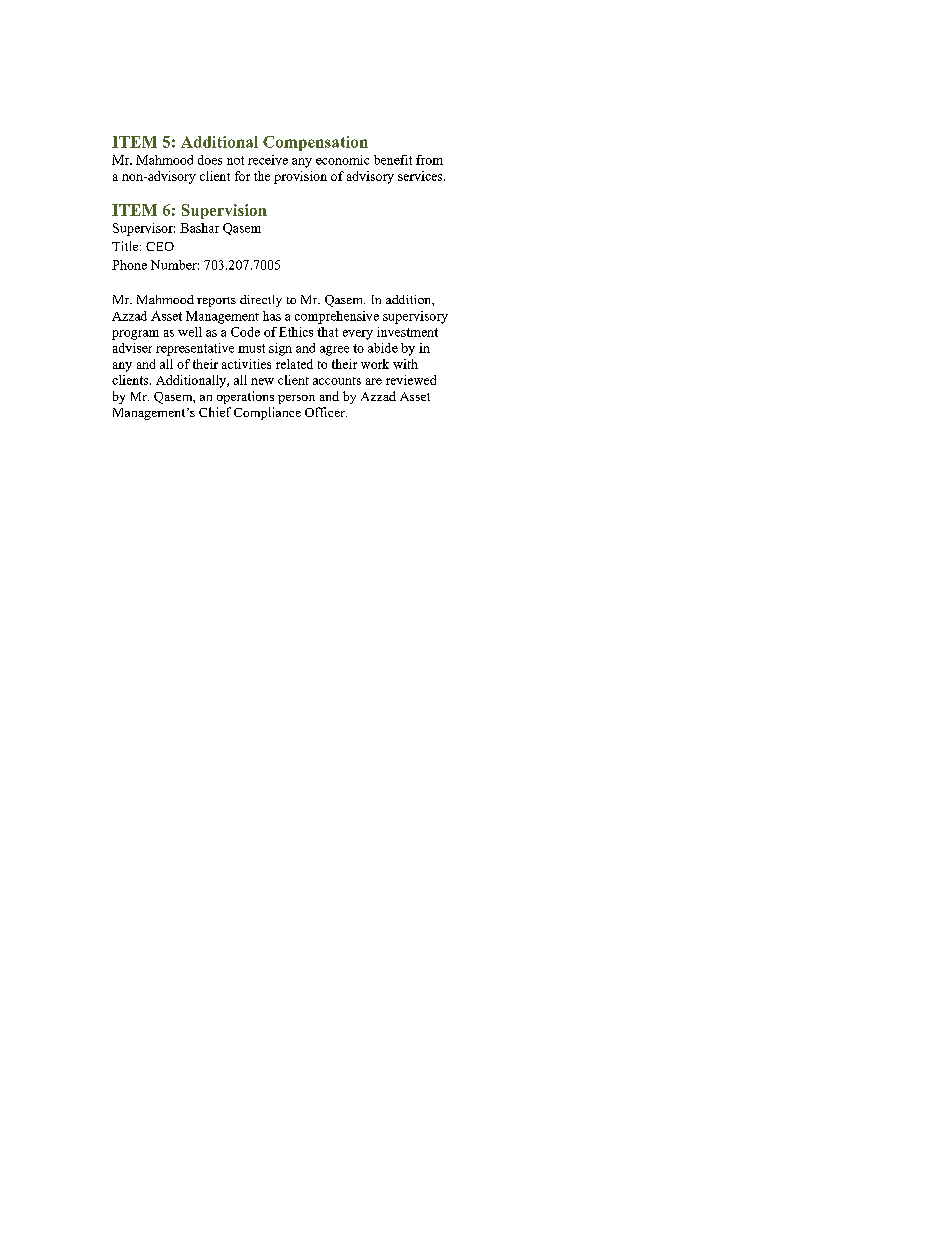 The width and height of the screenshot is (952, 1233). What do you see at coordinates (224, 211) in the screenshot?
I see `Supervision` at bounding box center [224, 211].
